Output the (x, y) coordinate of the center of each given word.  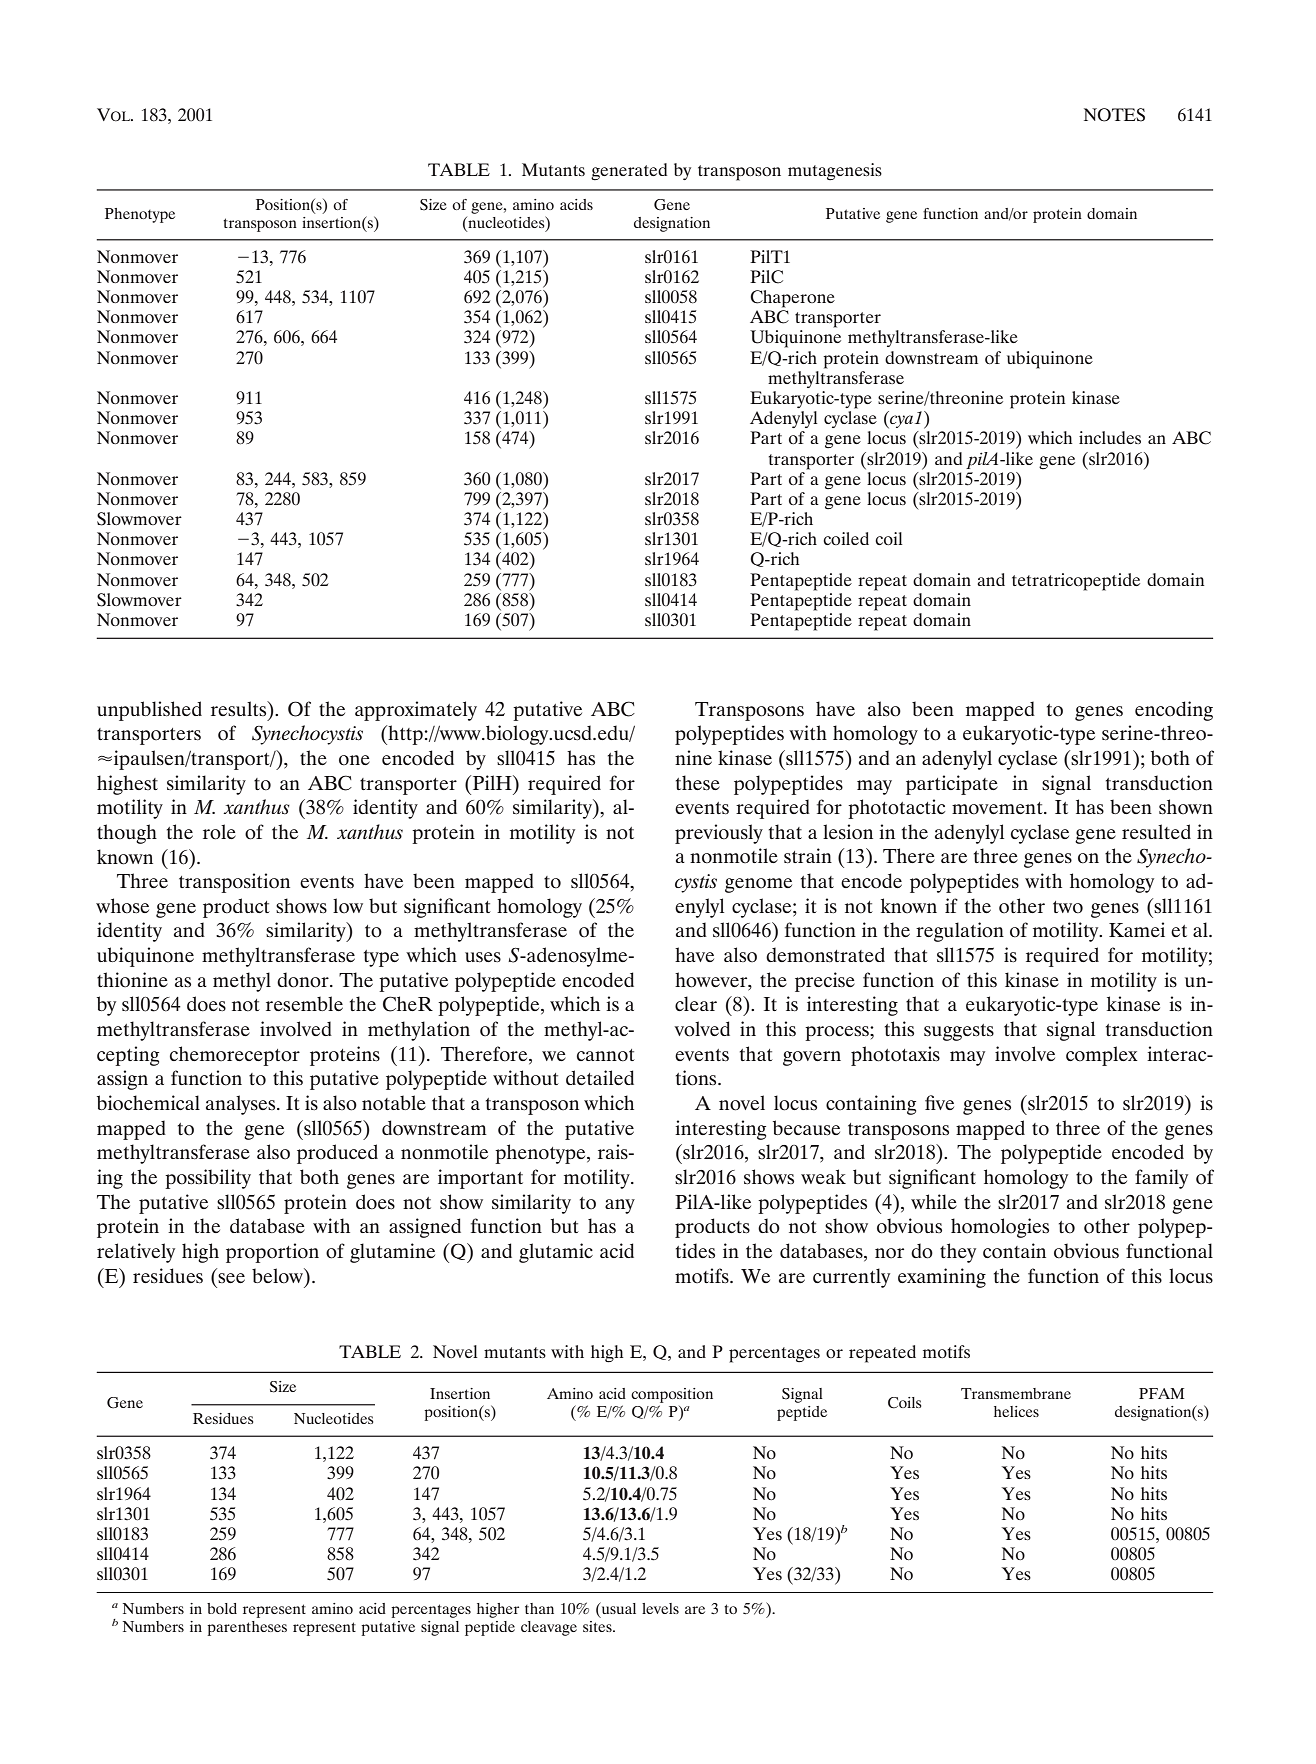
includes (1110, 437)
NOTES (1114, 115)
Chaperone (792, 299)
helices (1016, 1411)
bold (222, 1608)
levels (660, 1608)
